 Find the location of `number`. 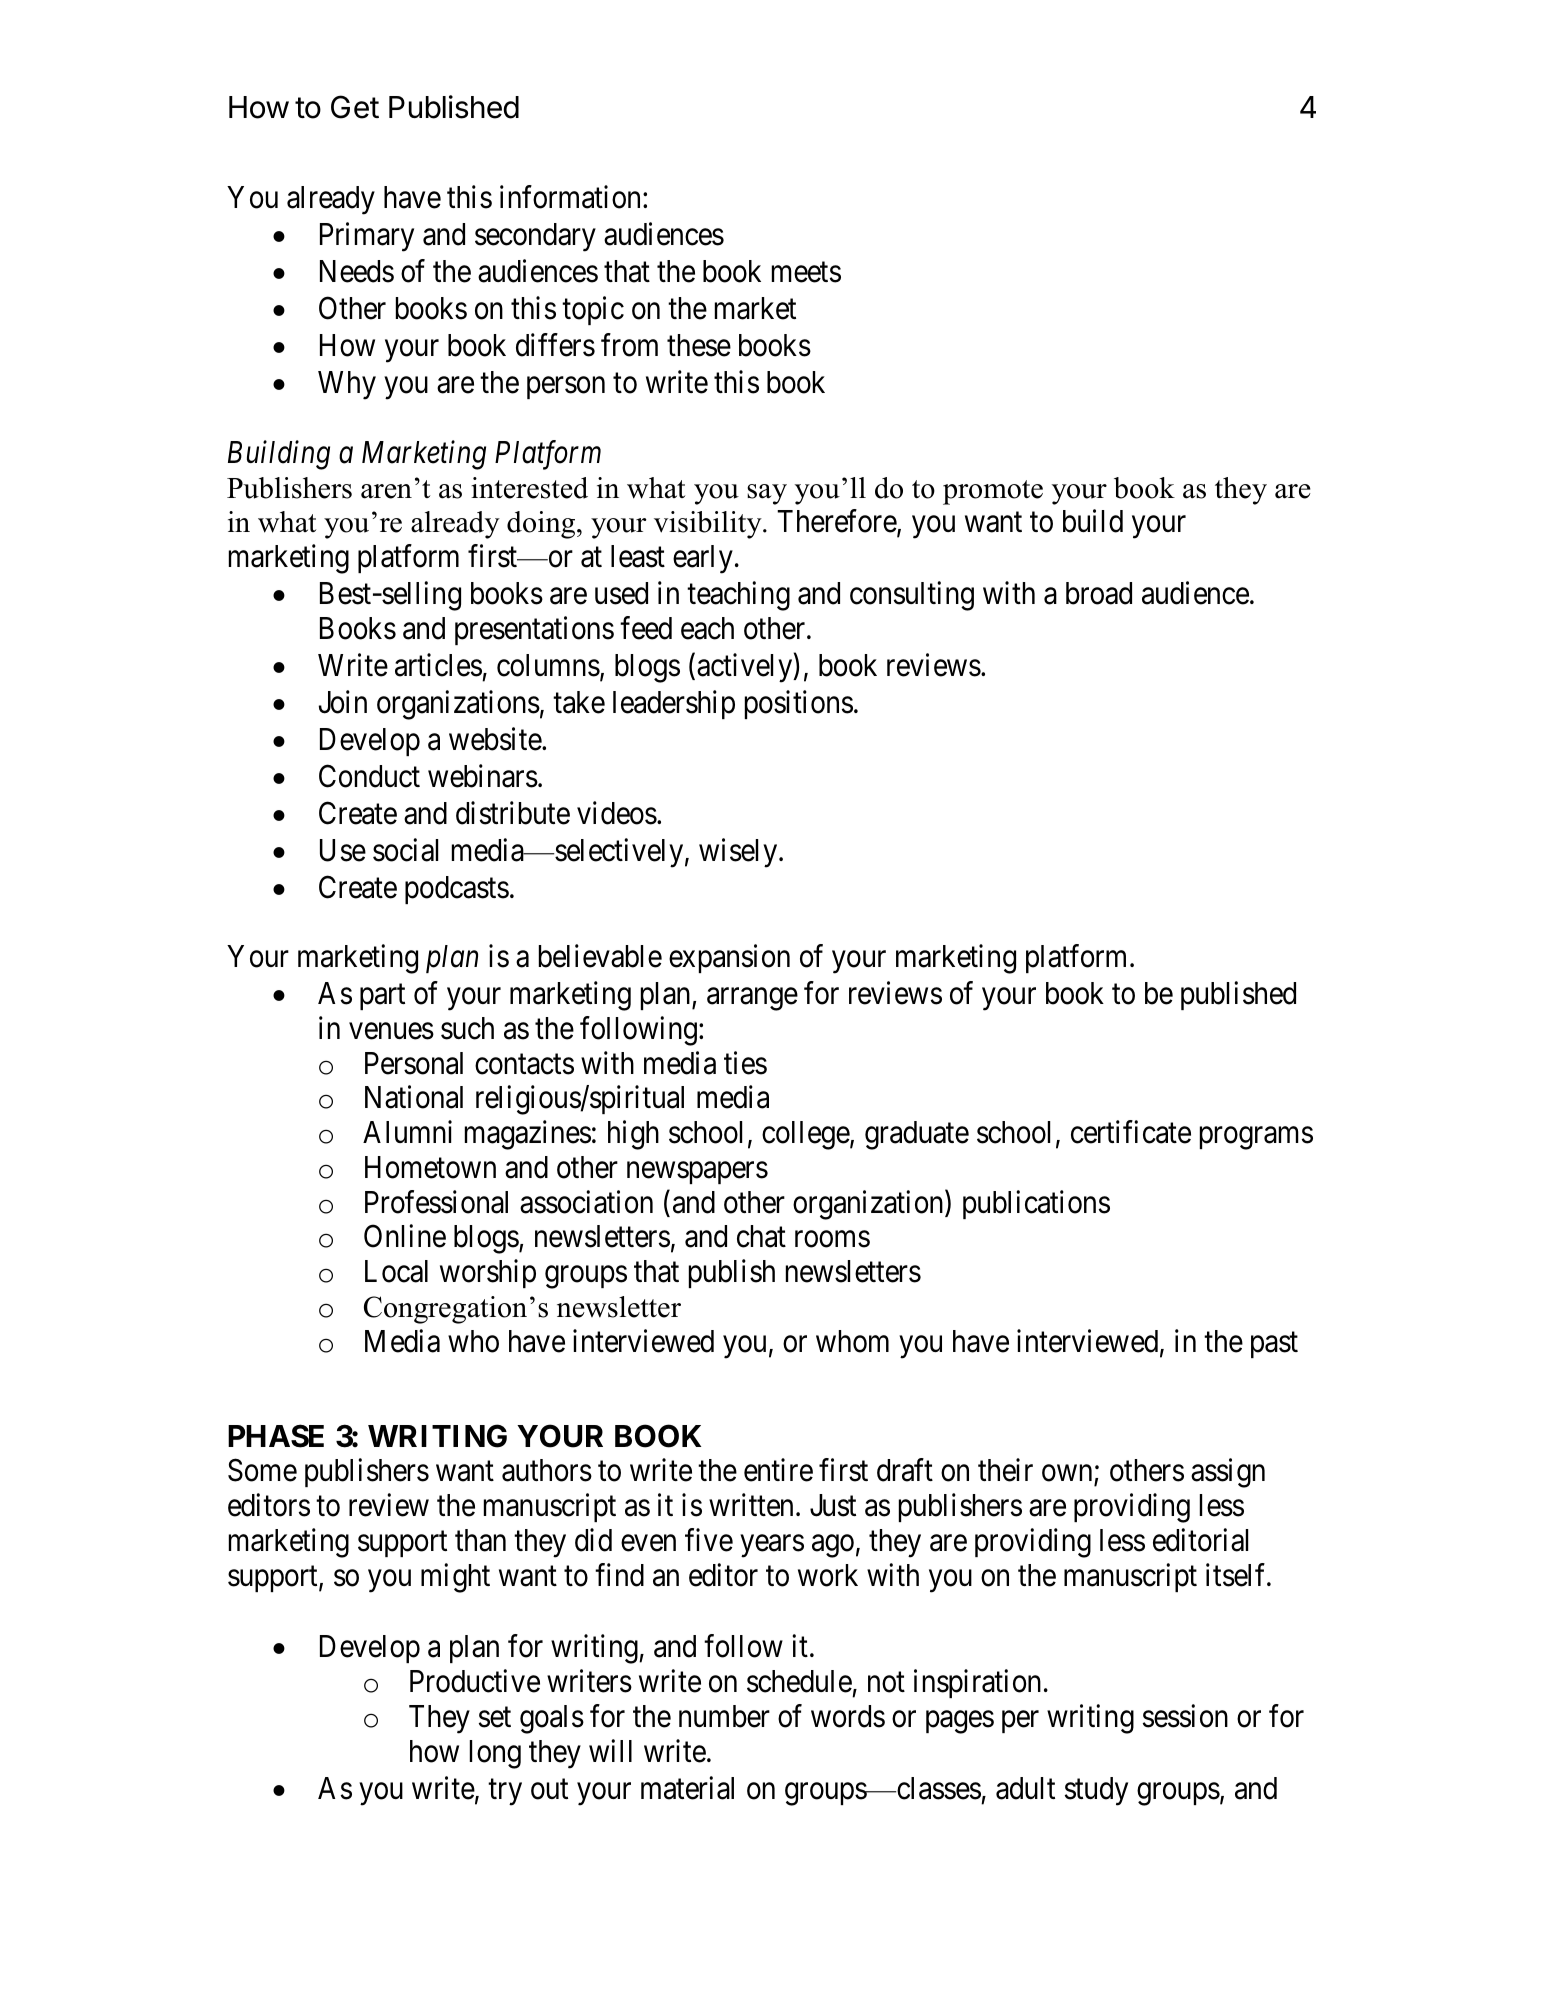

number is located at coordinates (724, 1716).
